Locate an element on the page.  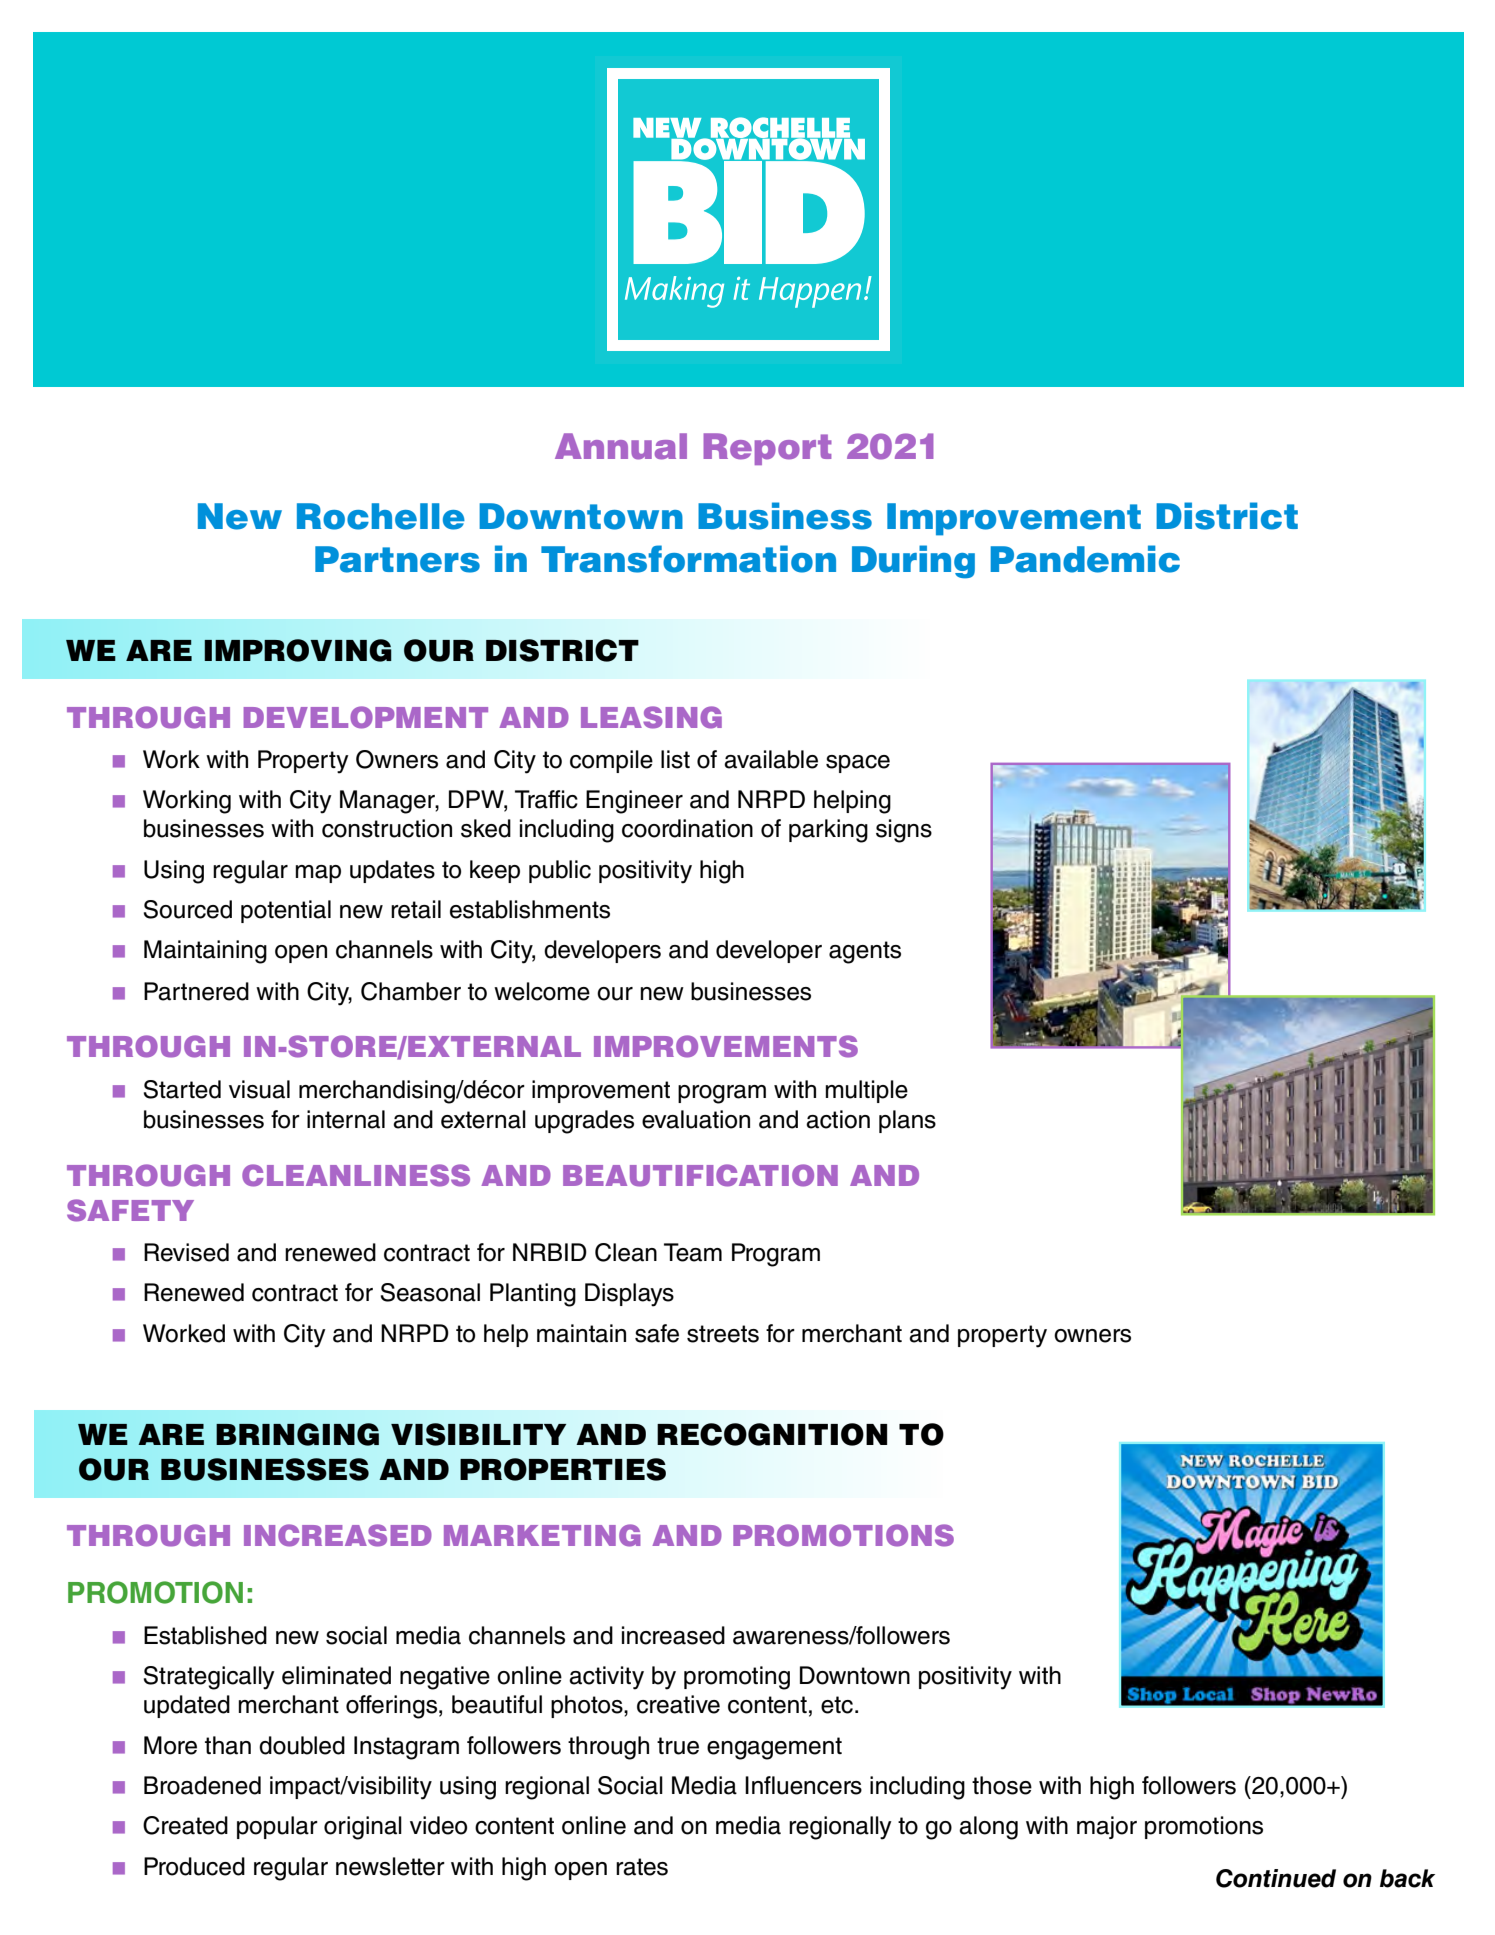
BRINGING is located at coordinates (297, 1434).
